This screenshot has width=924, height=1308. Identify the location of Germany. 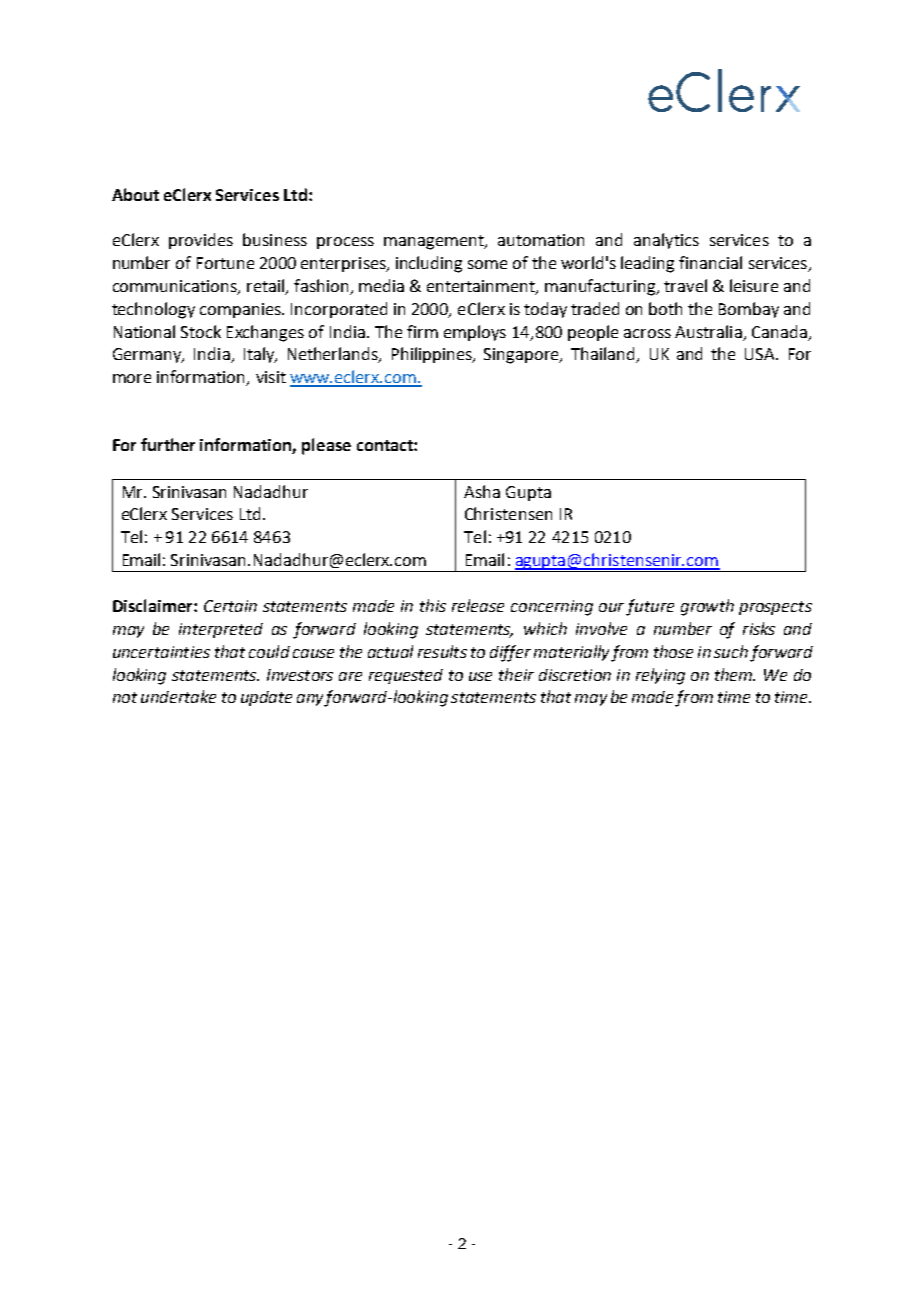
(148, 355).
